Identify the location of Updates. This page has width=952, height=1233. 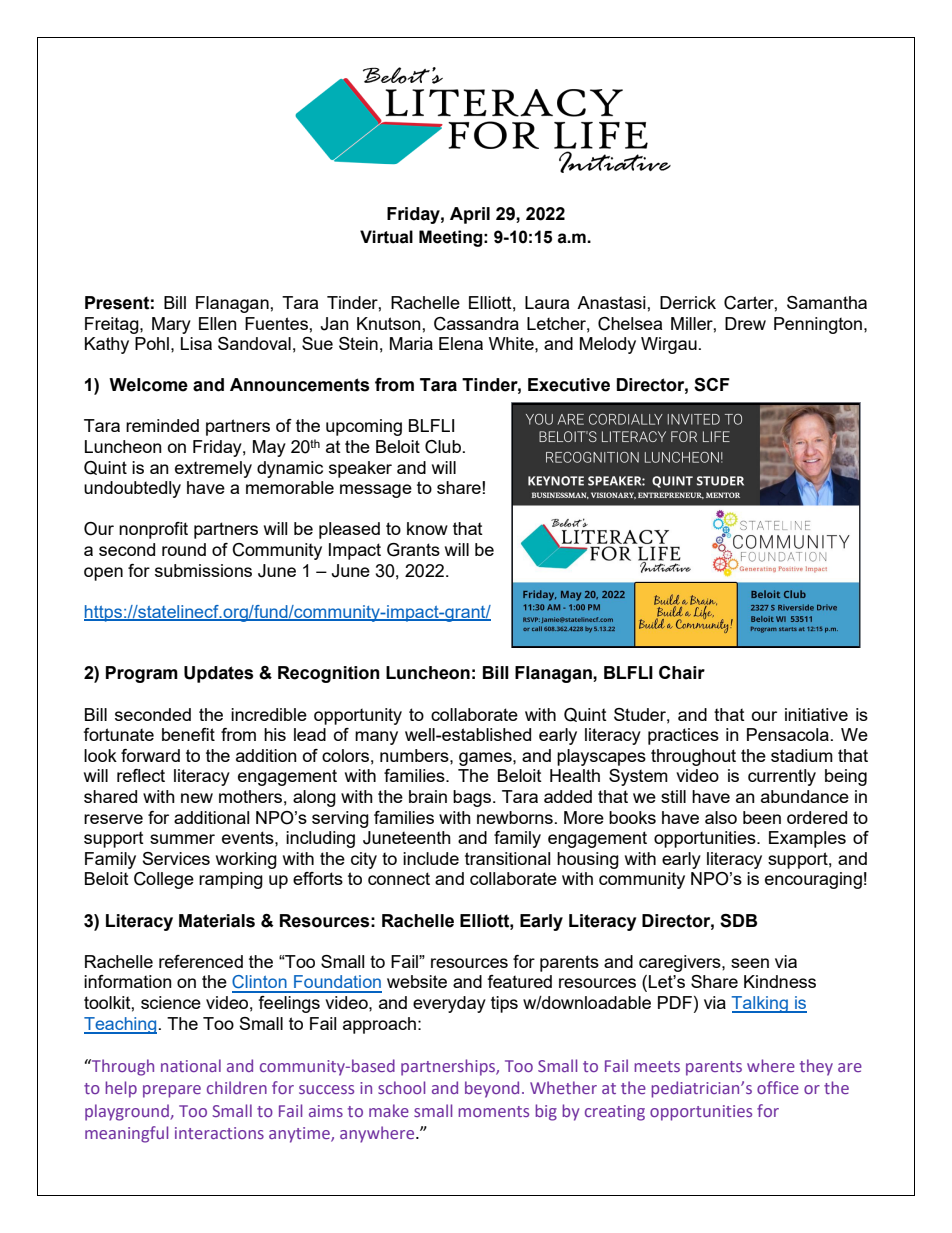
(218, 674).
